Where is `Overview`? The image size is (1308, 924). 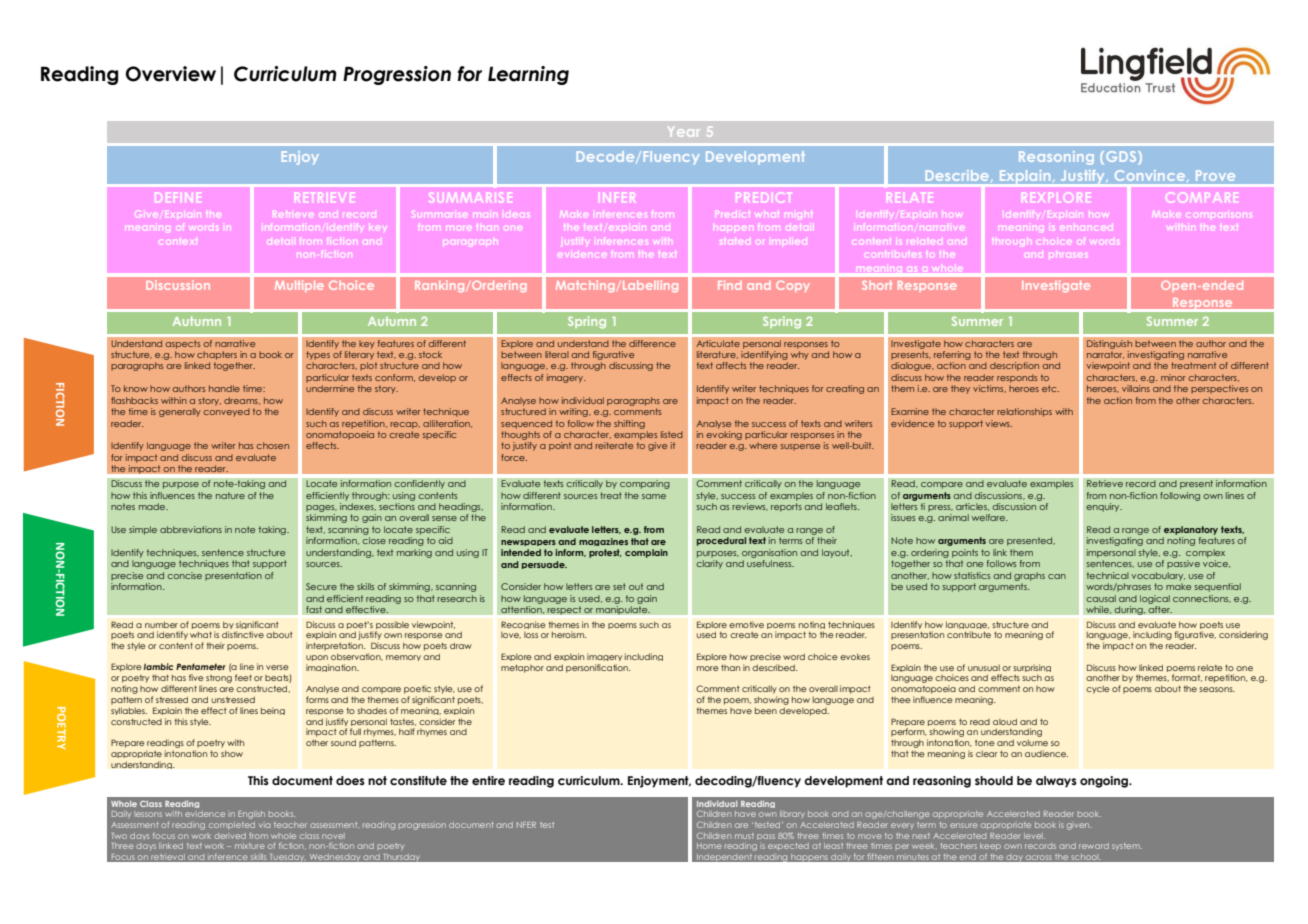
Overview is located at coordinates (171, 74).
